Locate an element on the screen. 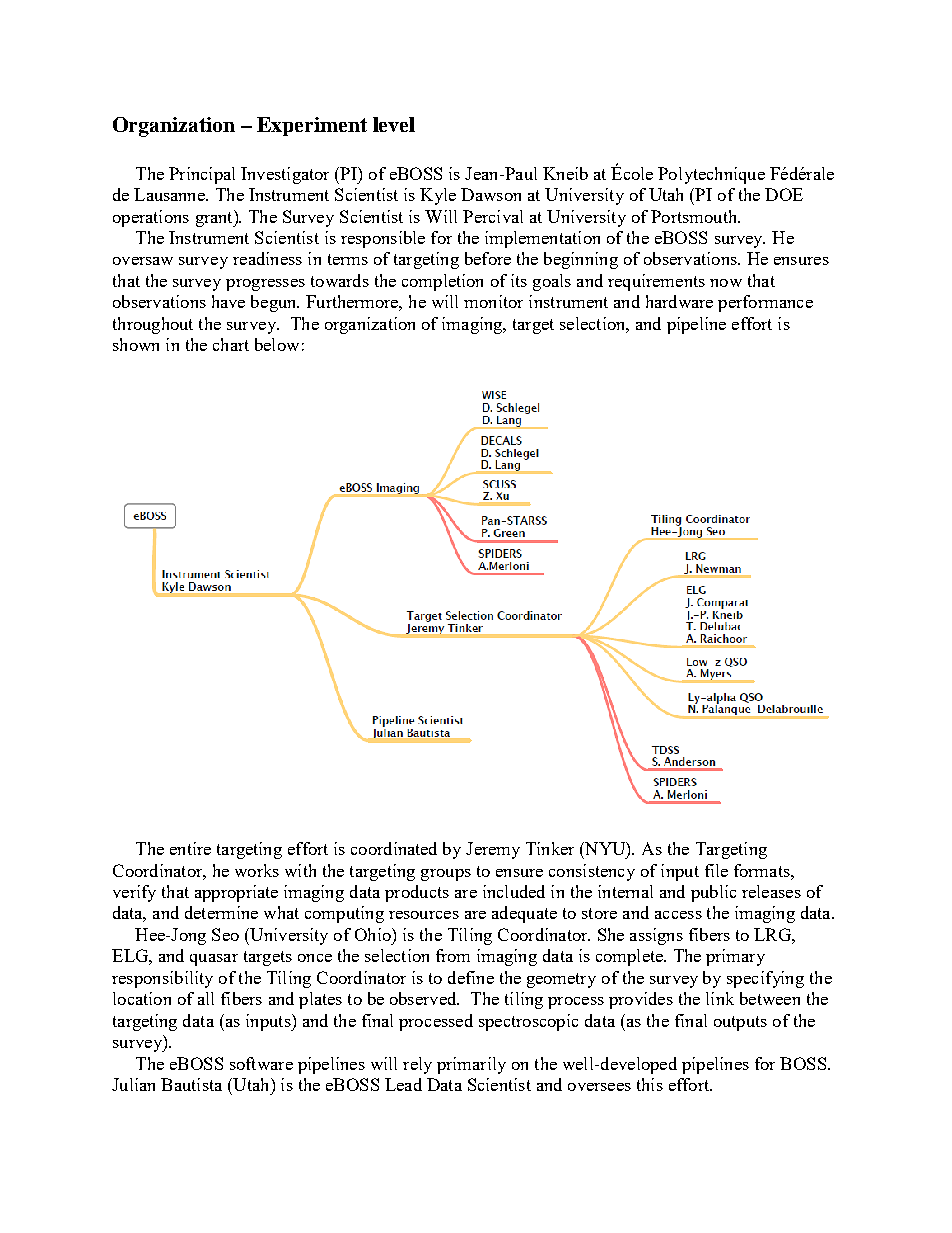  completion is located at coordinates (442, 282).
